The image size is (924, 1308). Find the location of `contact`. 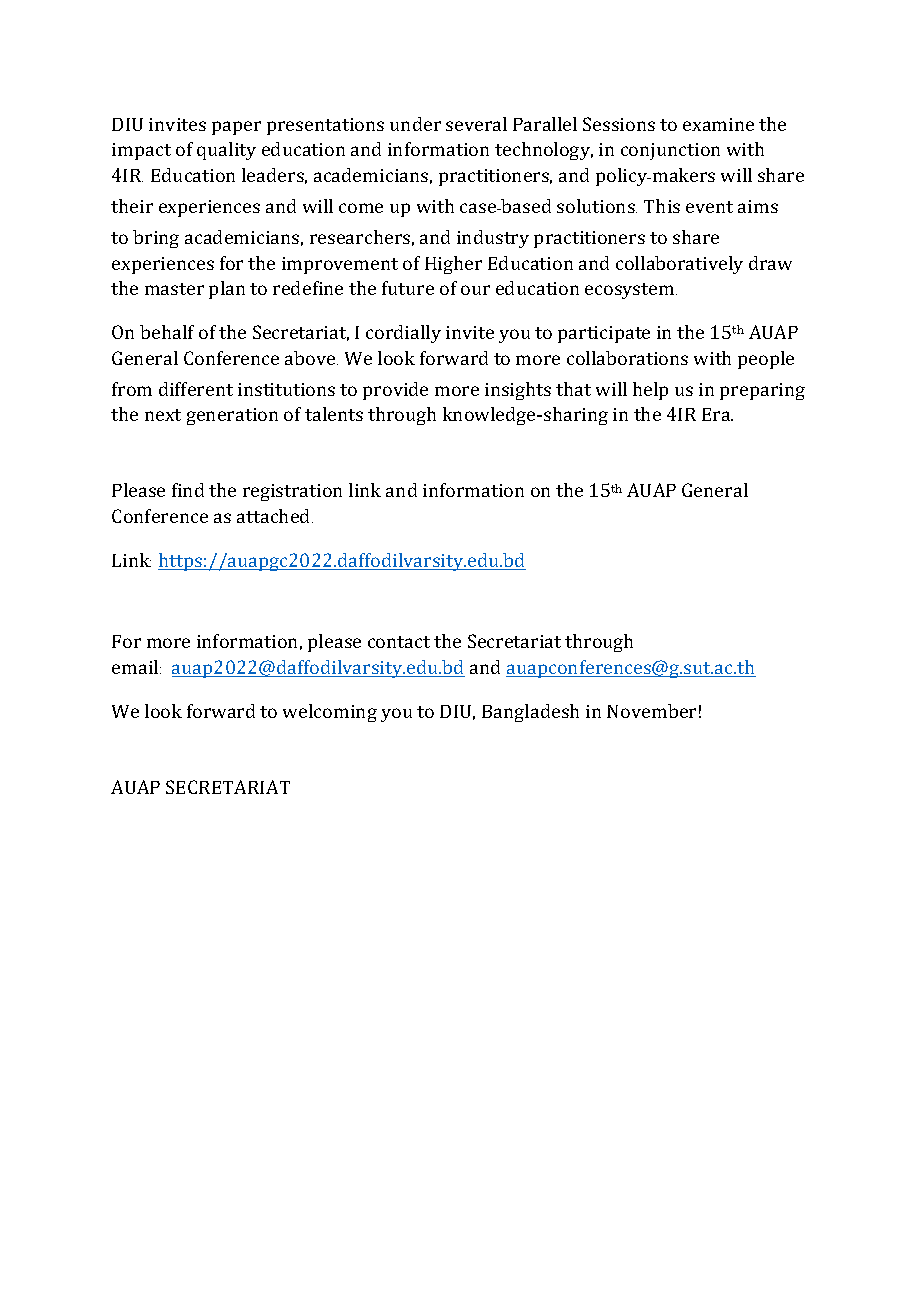

contact is located at coordinates (399, 642).
